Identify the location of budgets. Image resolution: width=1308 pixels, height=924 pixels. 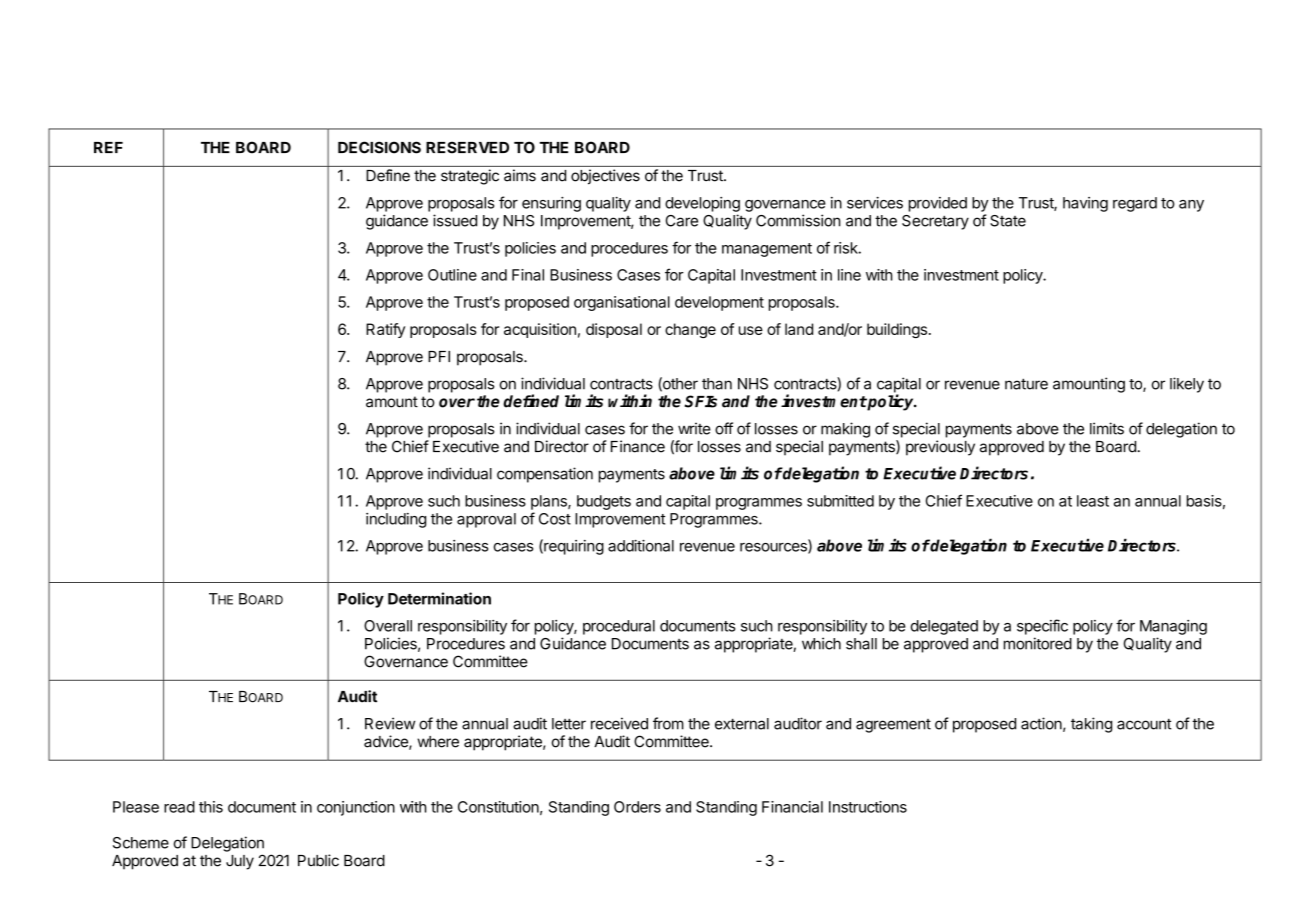
(604, 502).
